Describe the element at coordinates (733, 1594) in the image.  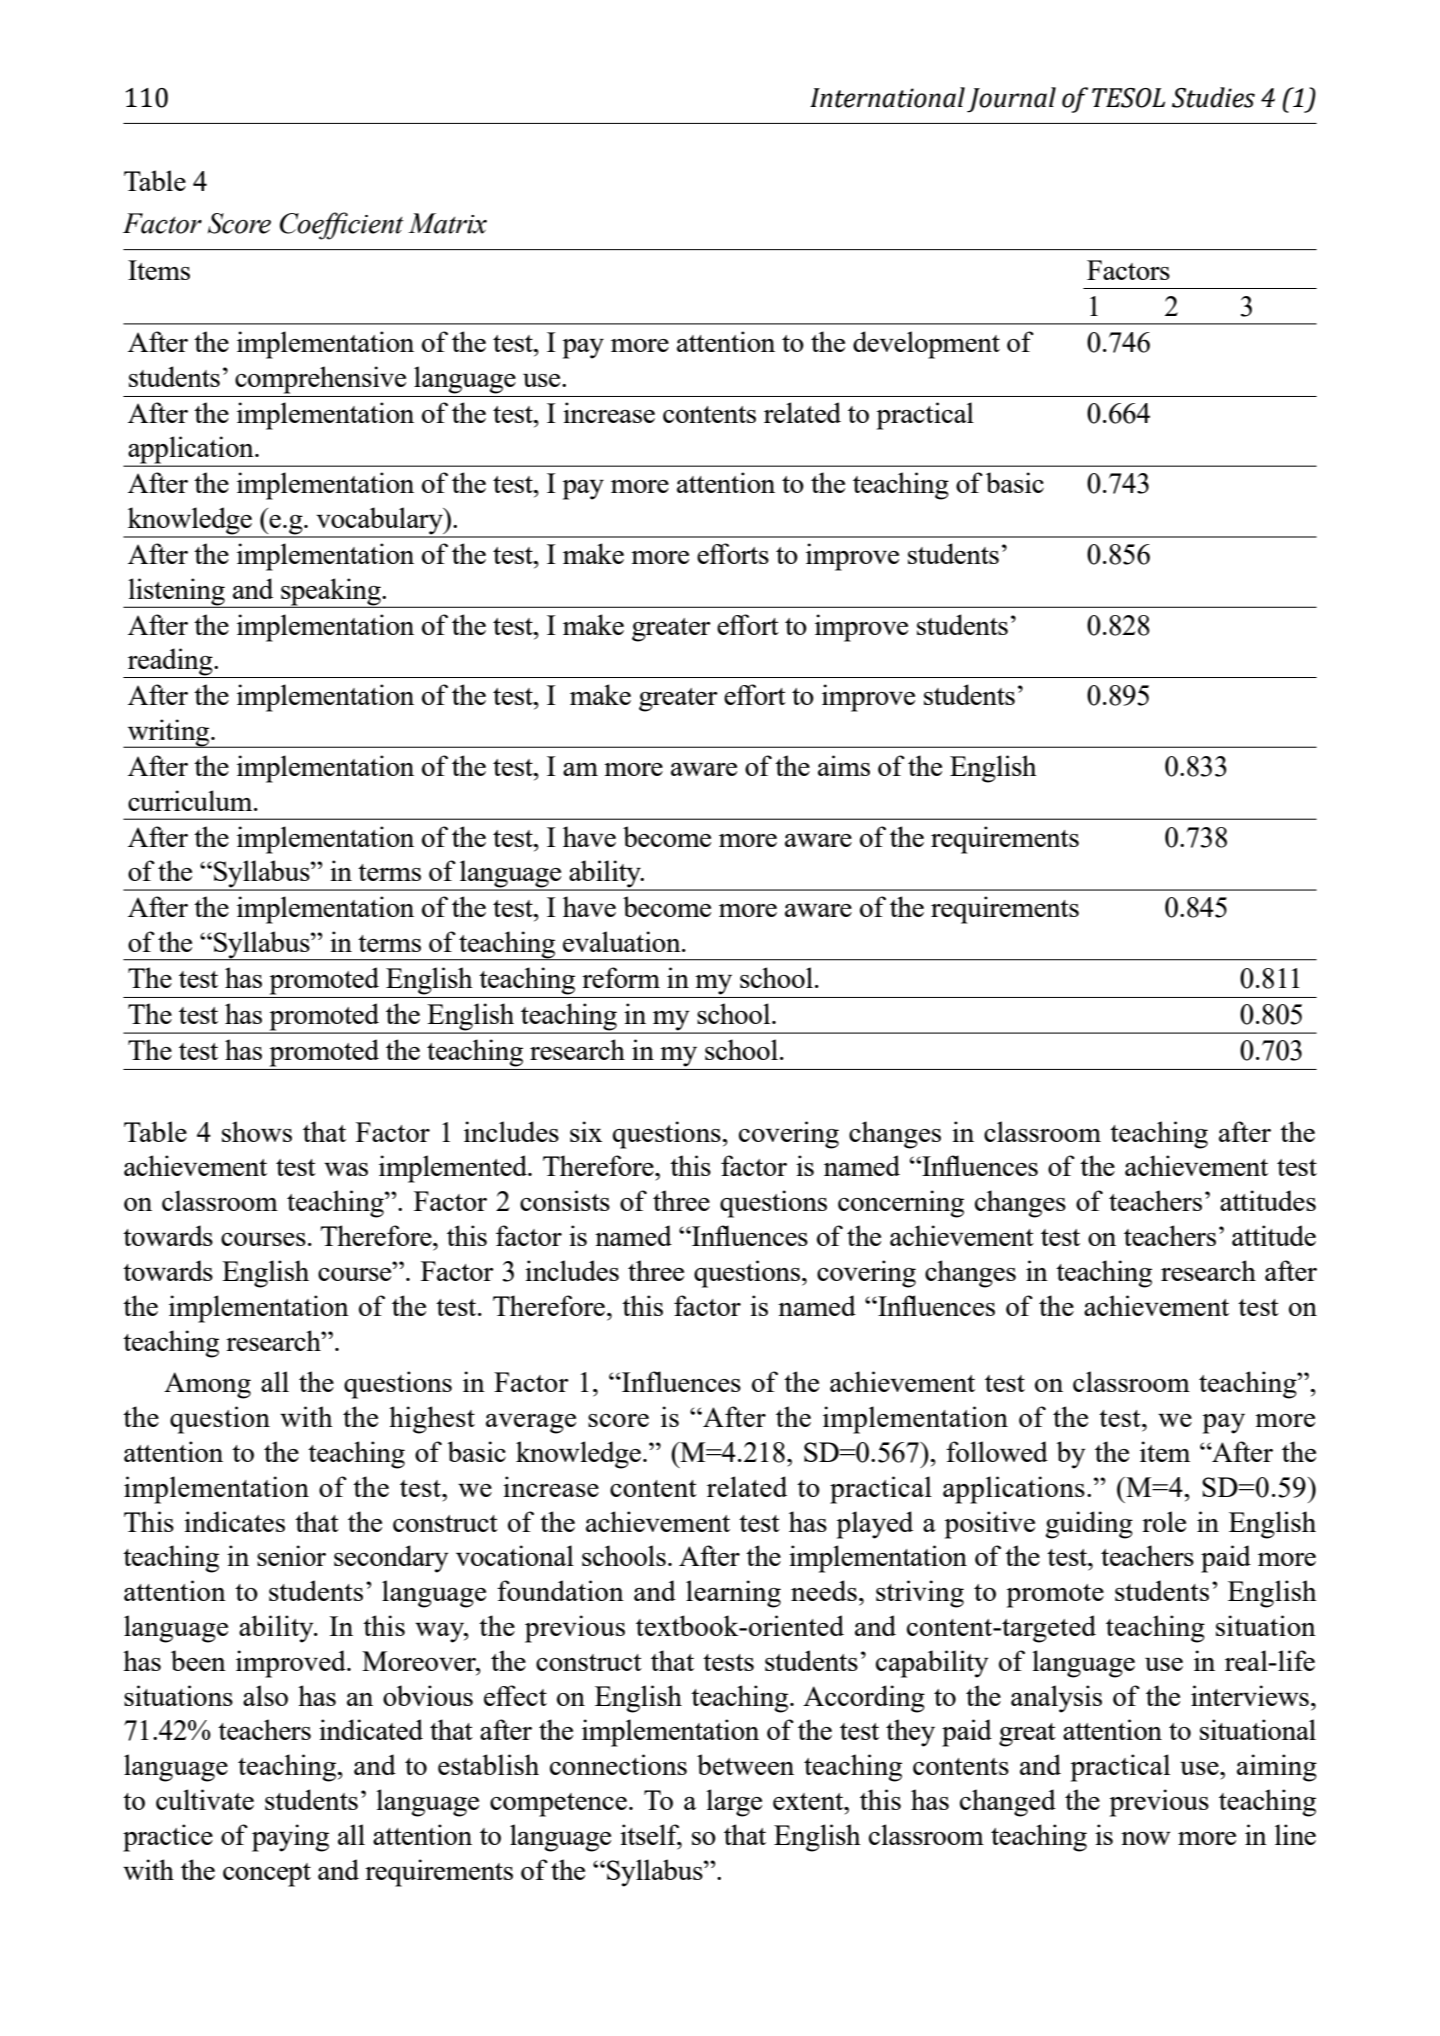
I see `learning` at that location.
